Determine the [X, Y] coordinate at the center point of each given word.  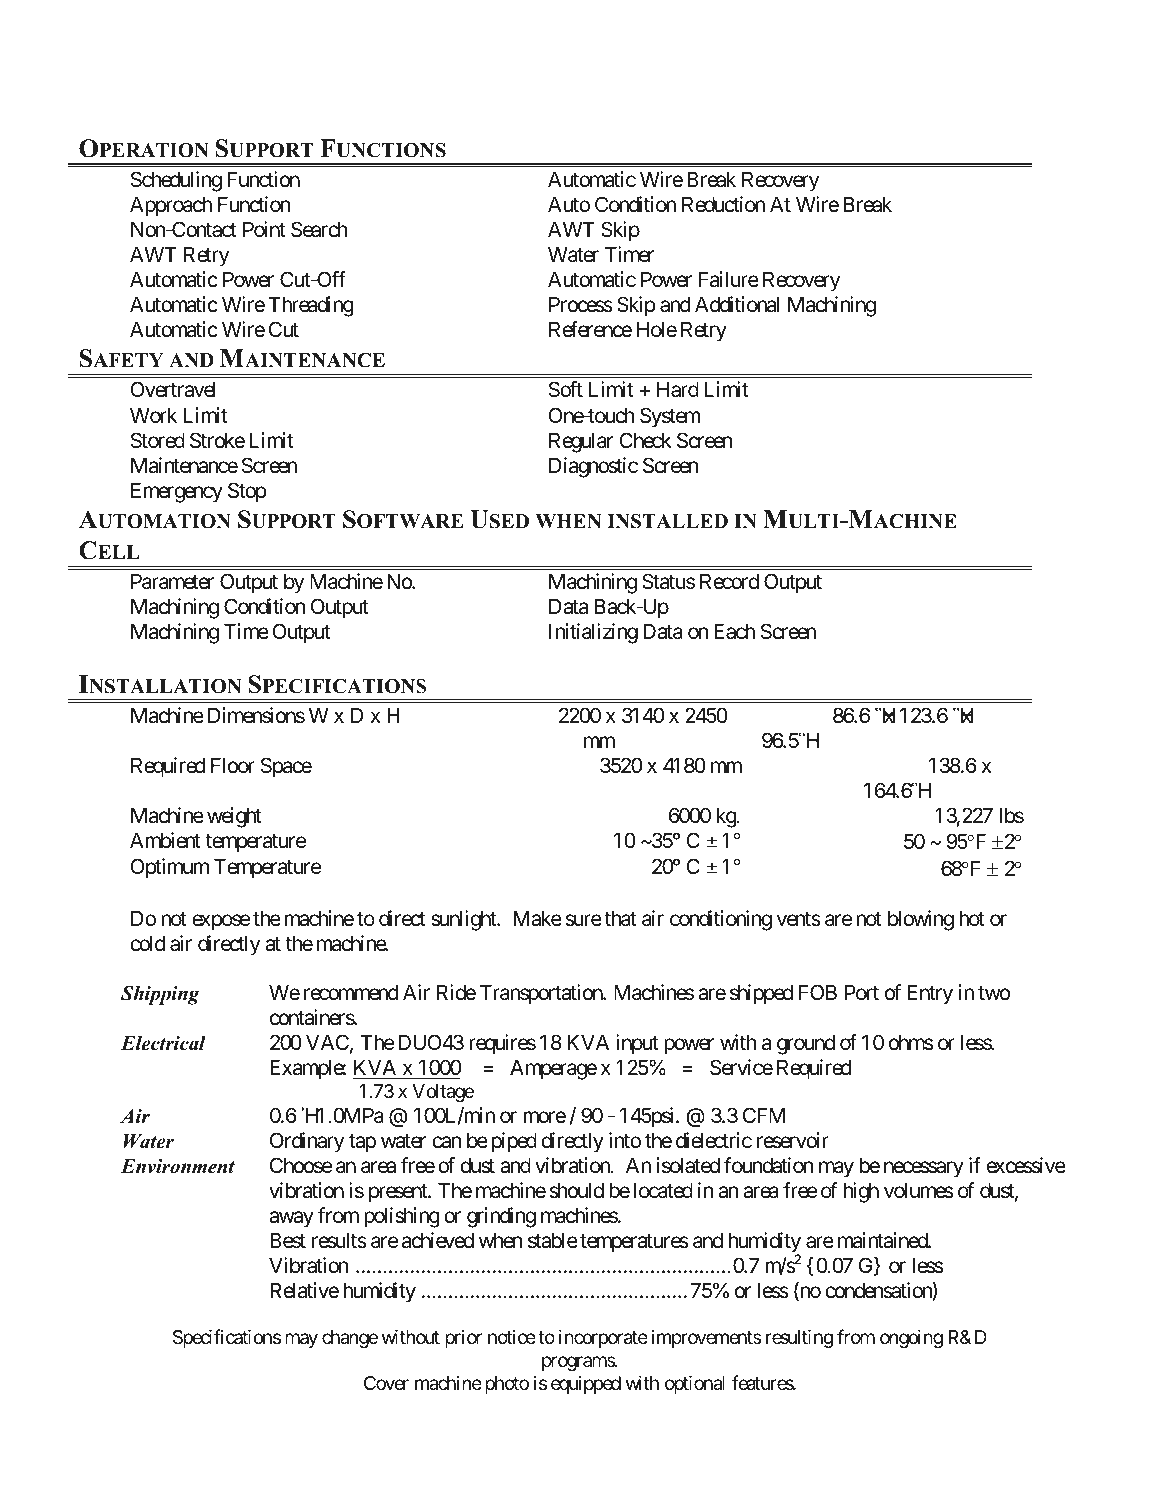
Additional [737, 304]
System [670, 417]
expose [221, 922]
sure [583, 920]
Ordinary [307, 1142]
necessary [924, 1169]
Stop [247, 492]
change [350, 1339]
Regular [581, 442]
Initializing [593, 633]
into [625, 1140]
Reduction [723, 204]
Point [264, 229]
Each [734, 631]
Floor [233, 765]
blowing [921, 920]
